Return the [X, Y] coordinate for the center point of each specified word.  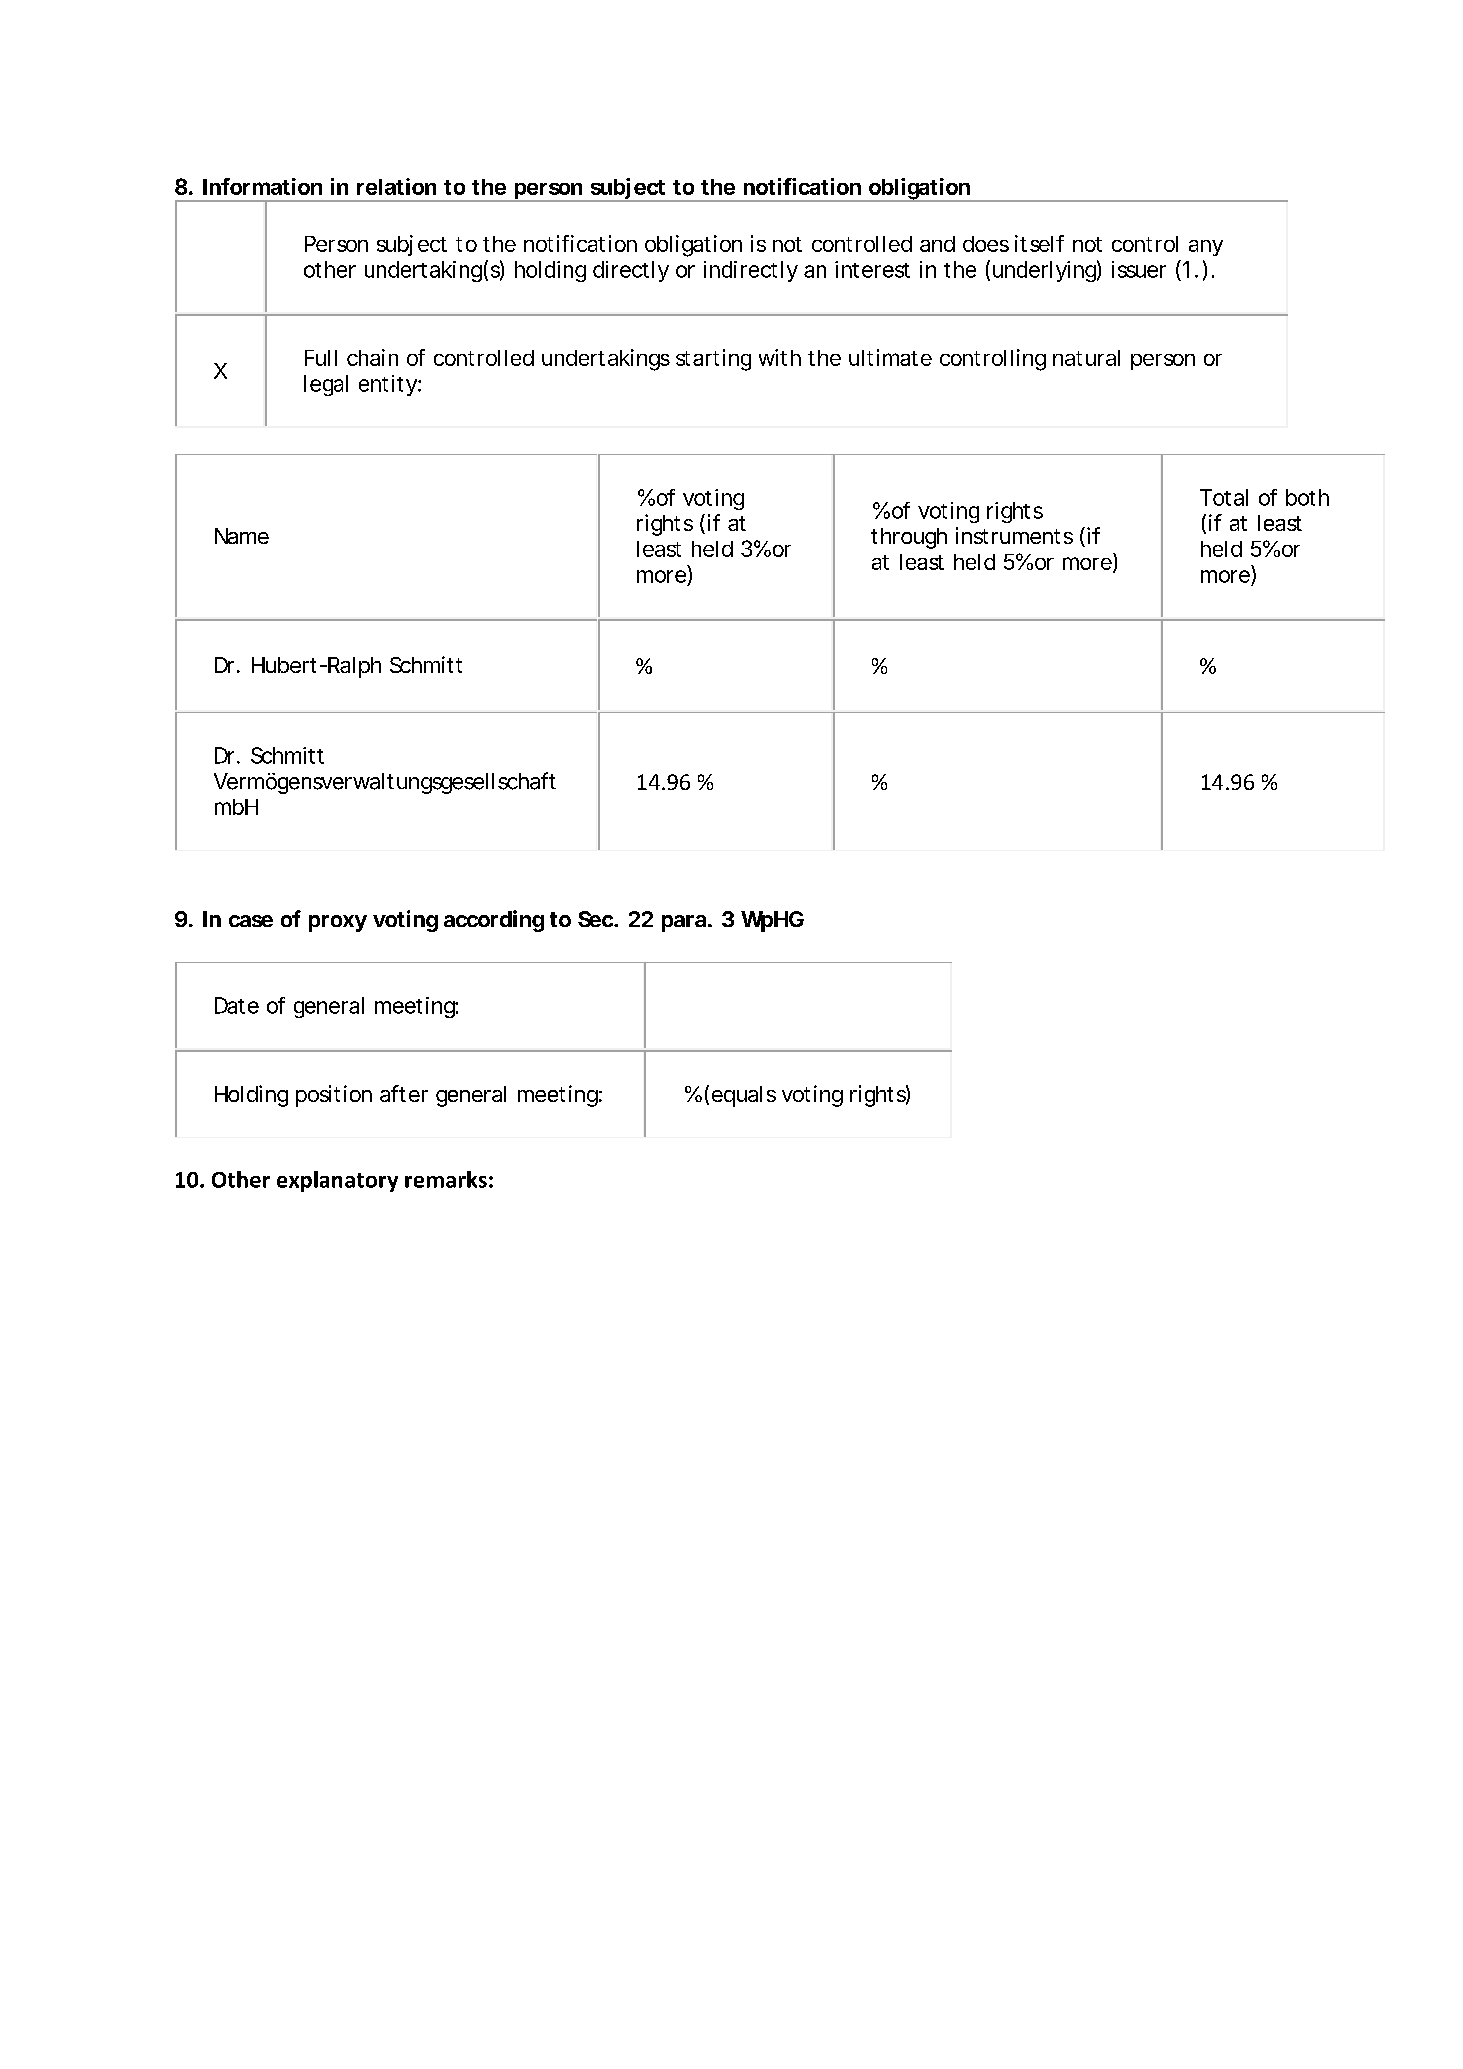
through [909, 538]
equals [744, 1096]
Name [242, 536]
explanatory [337, 1181]
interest [872, 269]
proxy [338, 923]
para [684, 923]
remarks [446, 1179]
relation [396, 186]
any [1206, 248]
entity [388, 385]
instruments [1014, 535]
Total [1224, 497]
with [780, 357]
